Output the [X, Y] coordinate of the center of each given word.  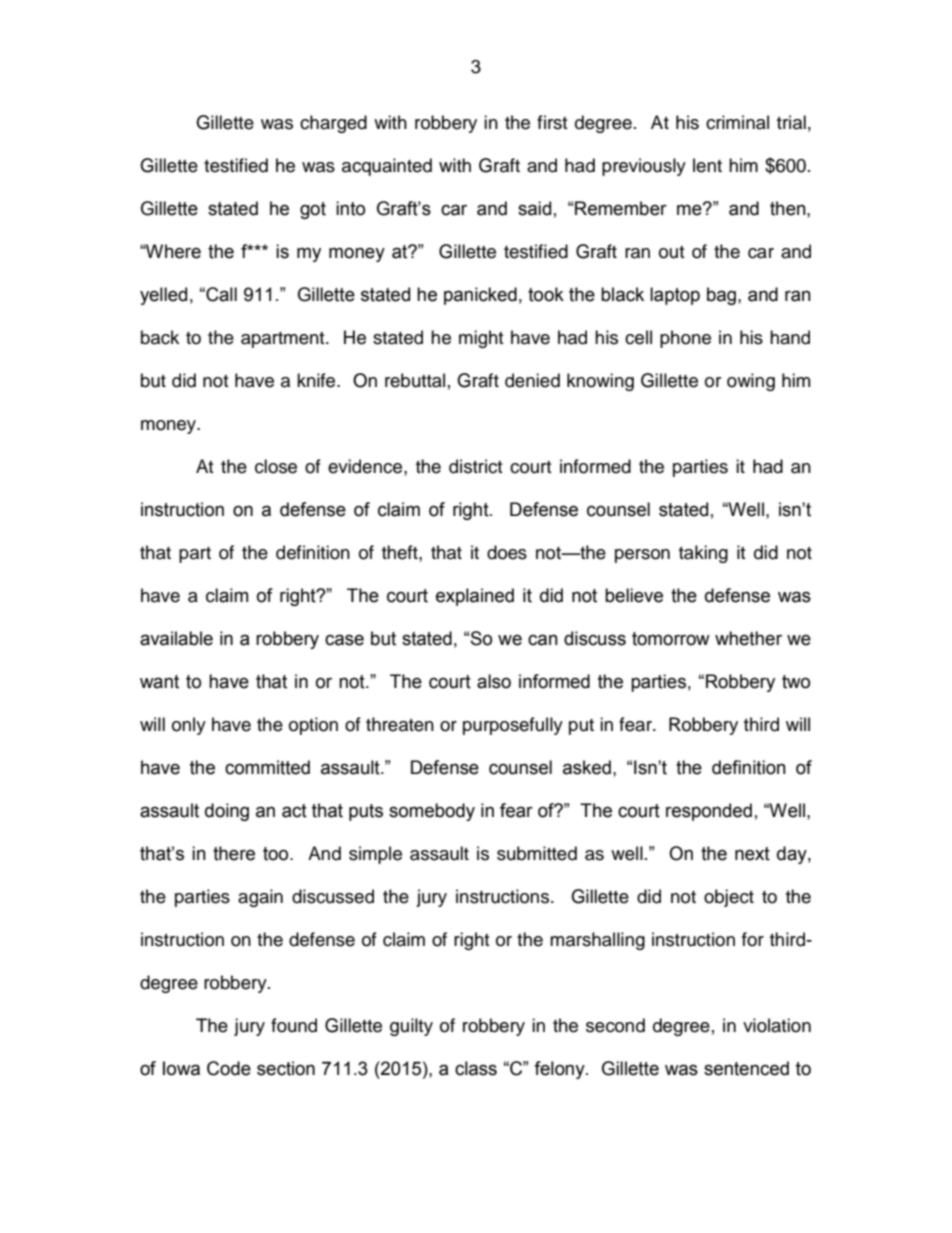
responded [709, 812]
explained [475, 597]
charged [333, 124]
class [476, 1068]
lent [707, 165]
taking [703, 554]
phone [685, 339]
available [176, 638]
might [481, 339]
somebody [432, 812]
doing [227, 812]
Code [229, 1068]
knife [317, 380]
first [552, 122]
